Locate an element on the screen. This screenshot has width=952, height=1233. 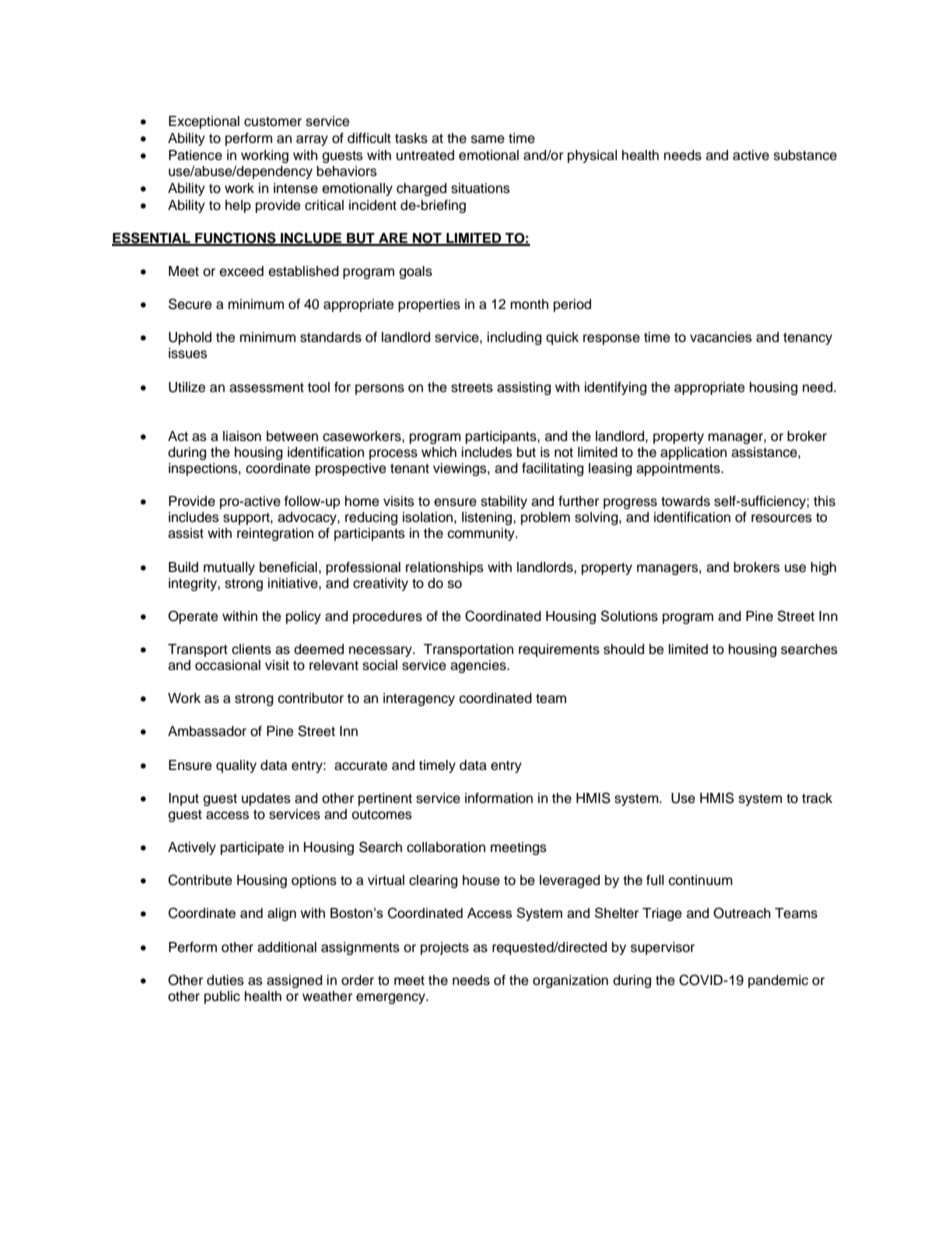
substance is located at coordinates (805, 155).
